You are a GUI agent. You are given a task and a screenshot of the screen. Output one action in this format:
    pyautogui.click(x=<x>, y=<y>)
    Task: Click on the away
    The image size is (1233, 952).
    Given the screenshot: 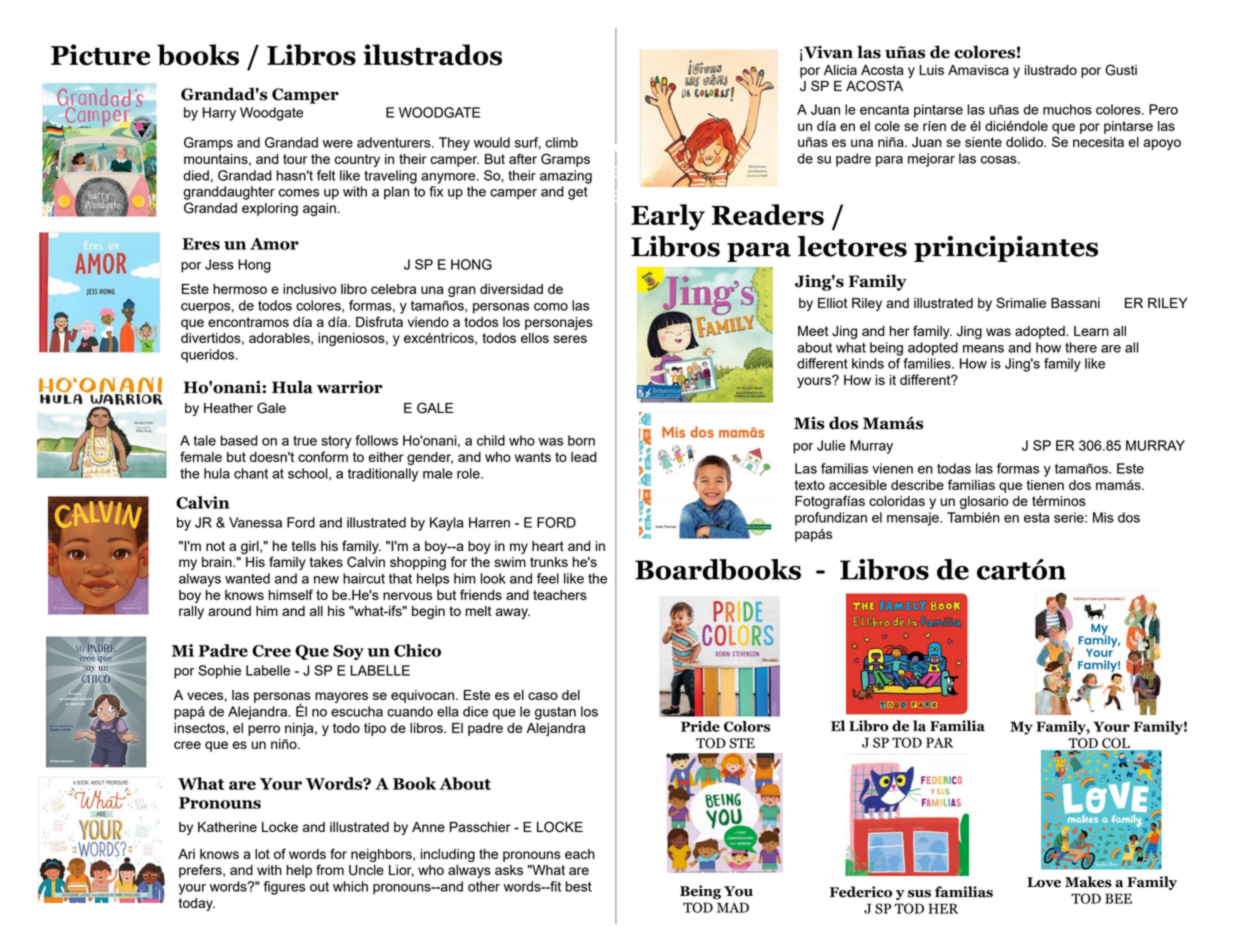 What is the action you would take?
    pyautogui.click(x=513, y=613)
